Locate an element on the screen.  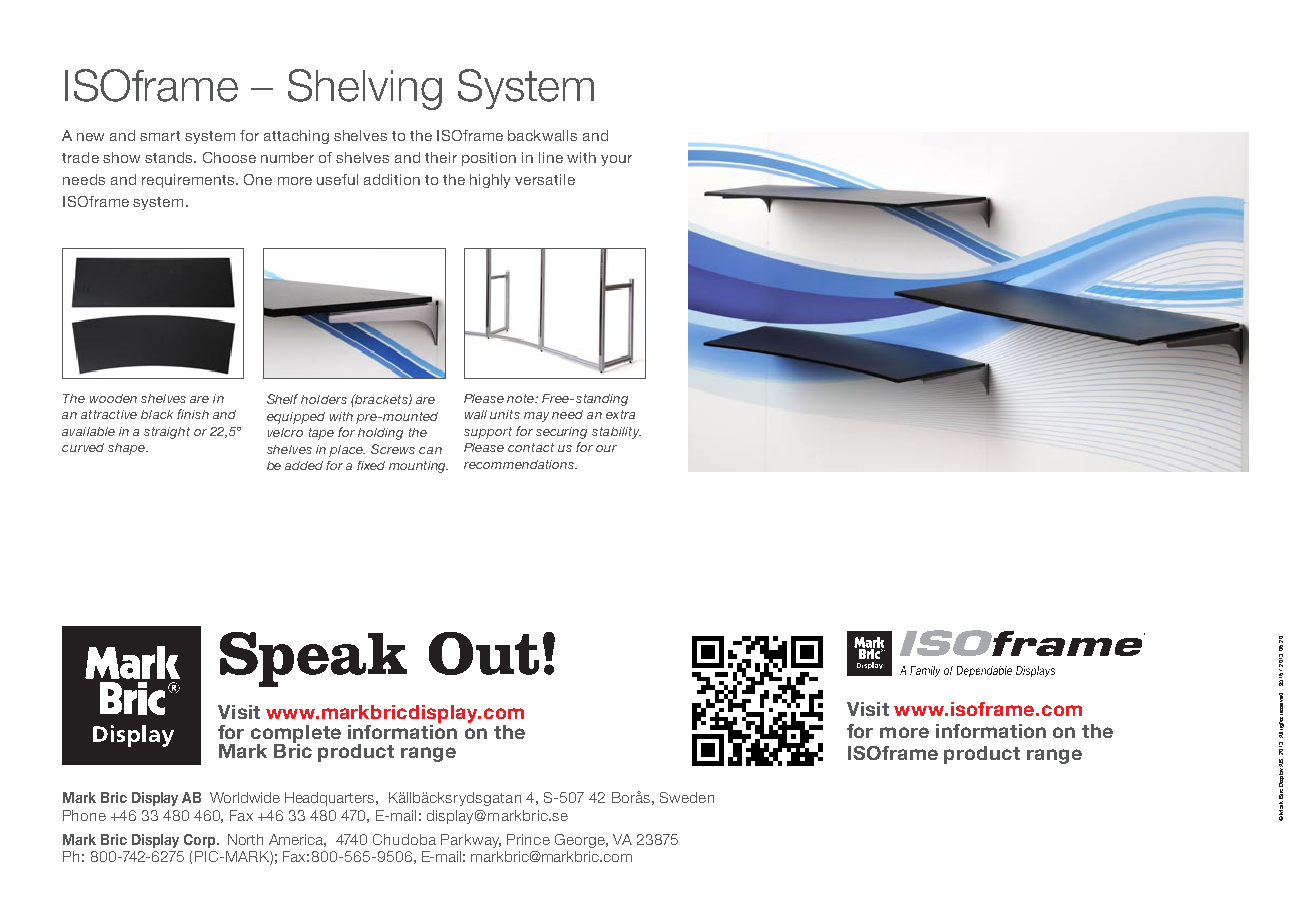
extra is located at coordinates (620, 414).
